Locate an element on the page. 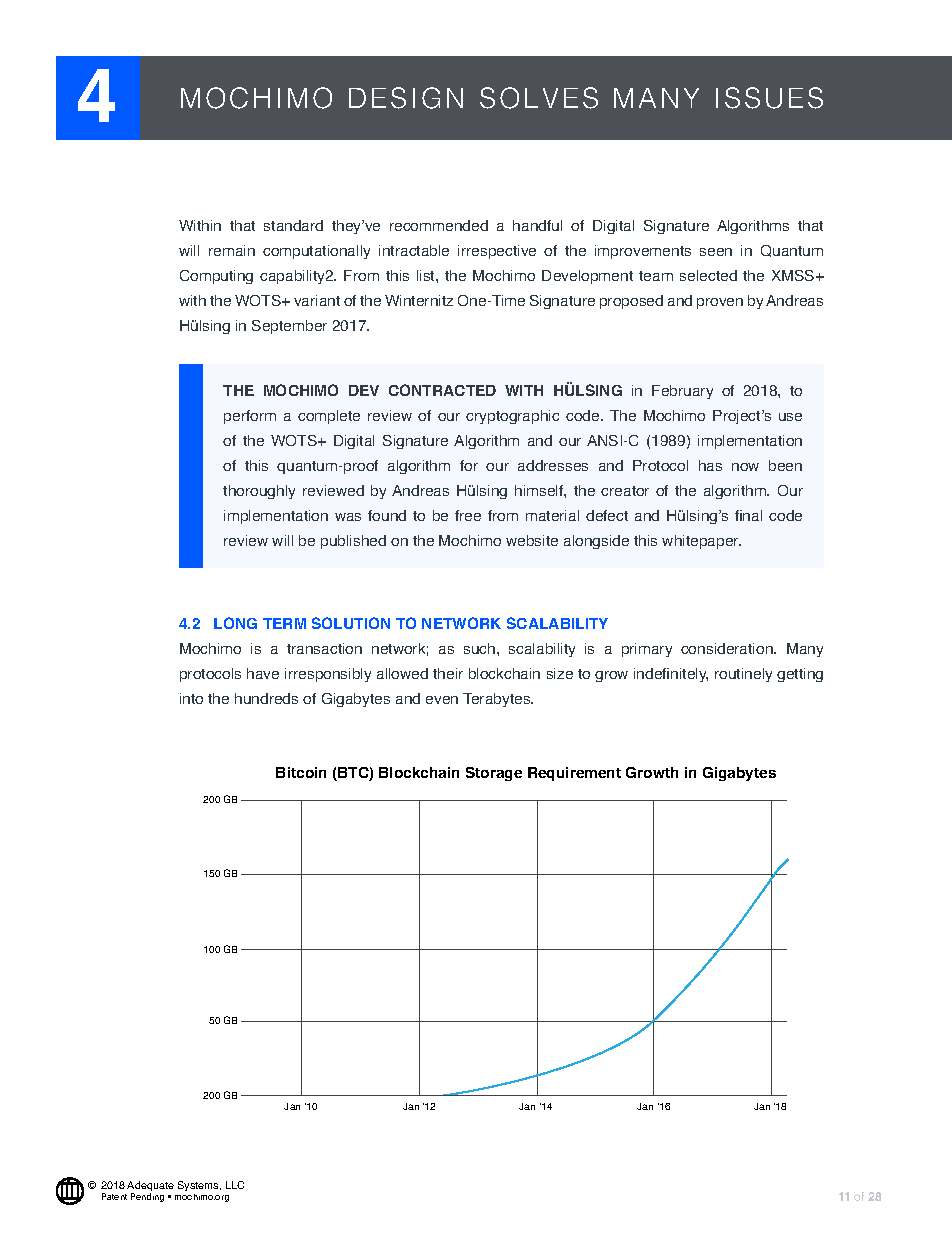 The width and height of the image is (952, 1233). remain is located at coordinates (232, 250).
